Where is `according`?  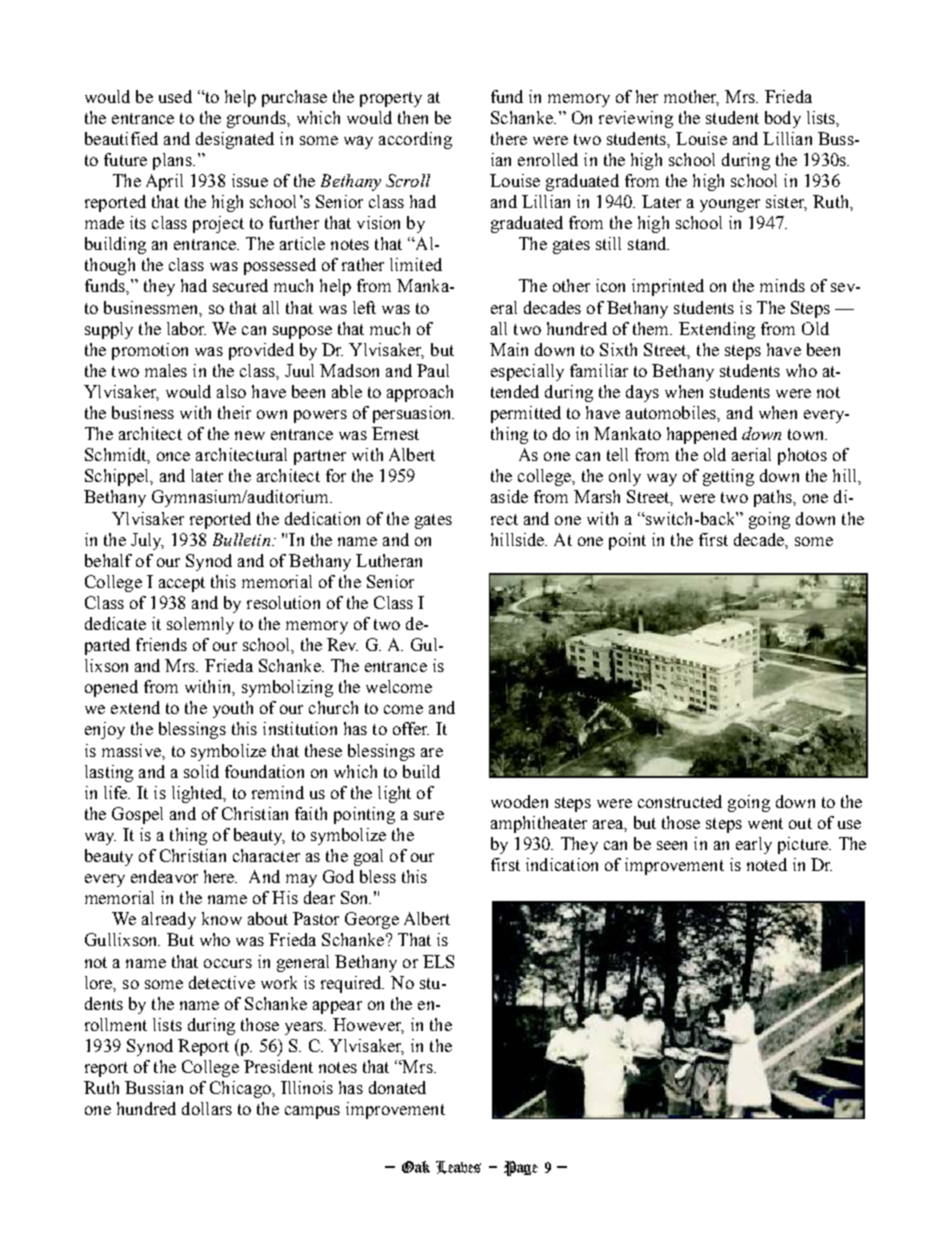 according is located at coordinates (415, 140).
